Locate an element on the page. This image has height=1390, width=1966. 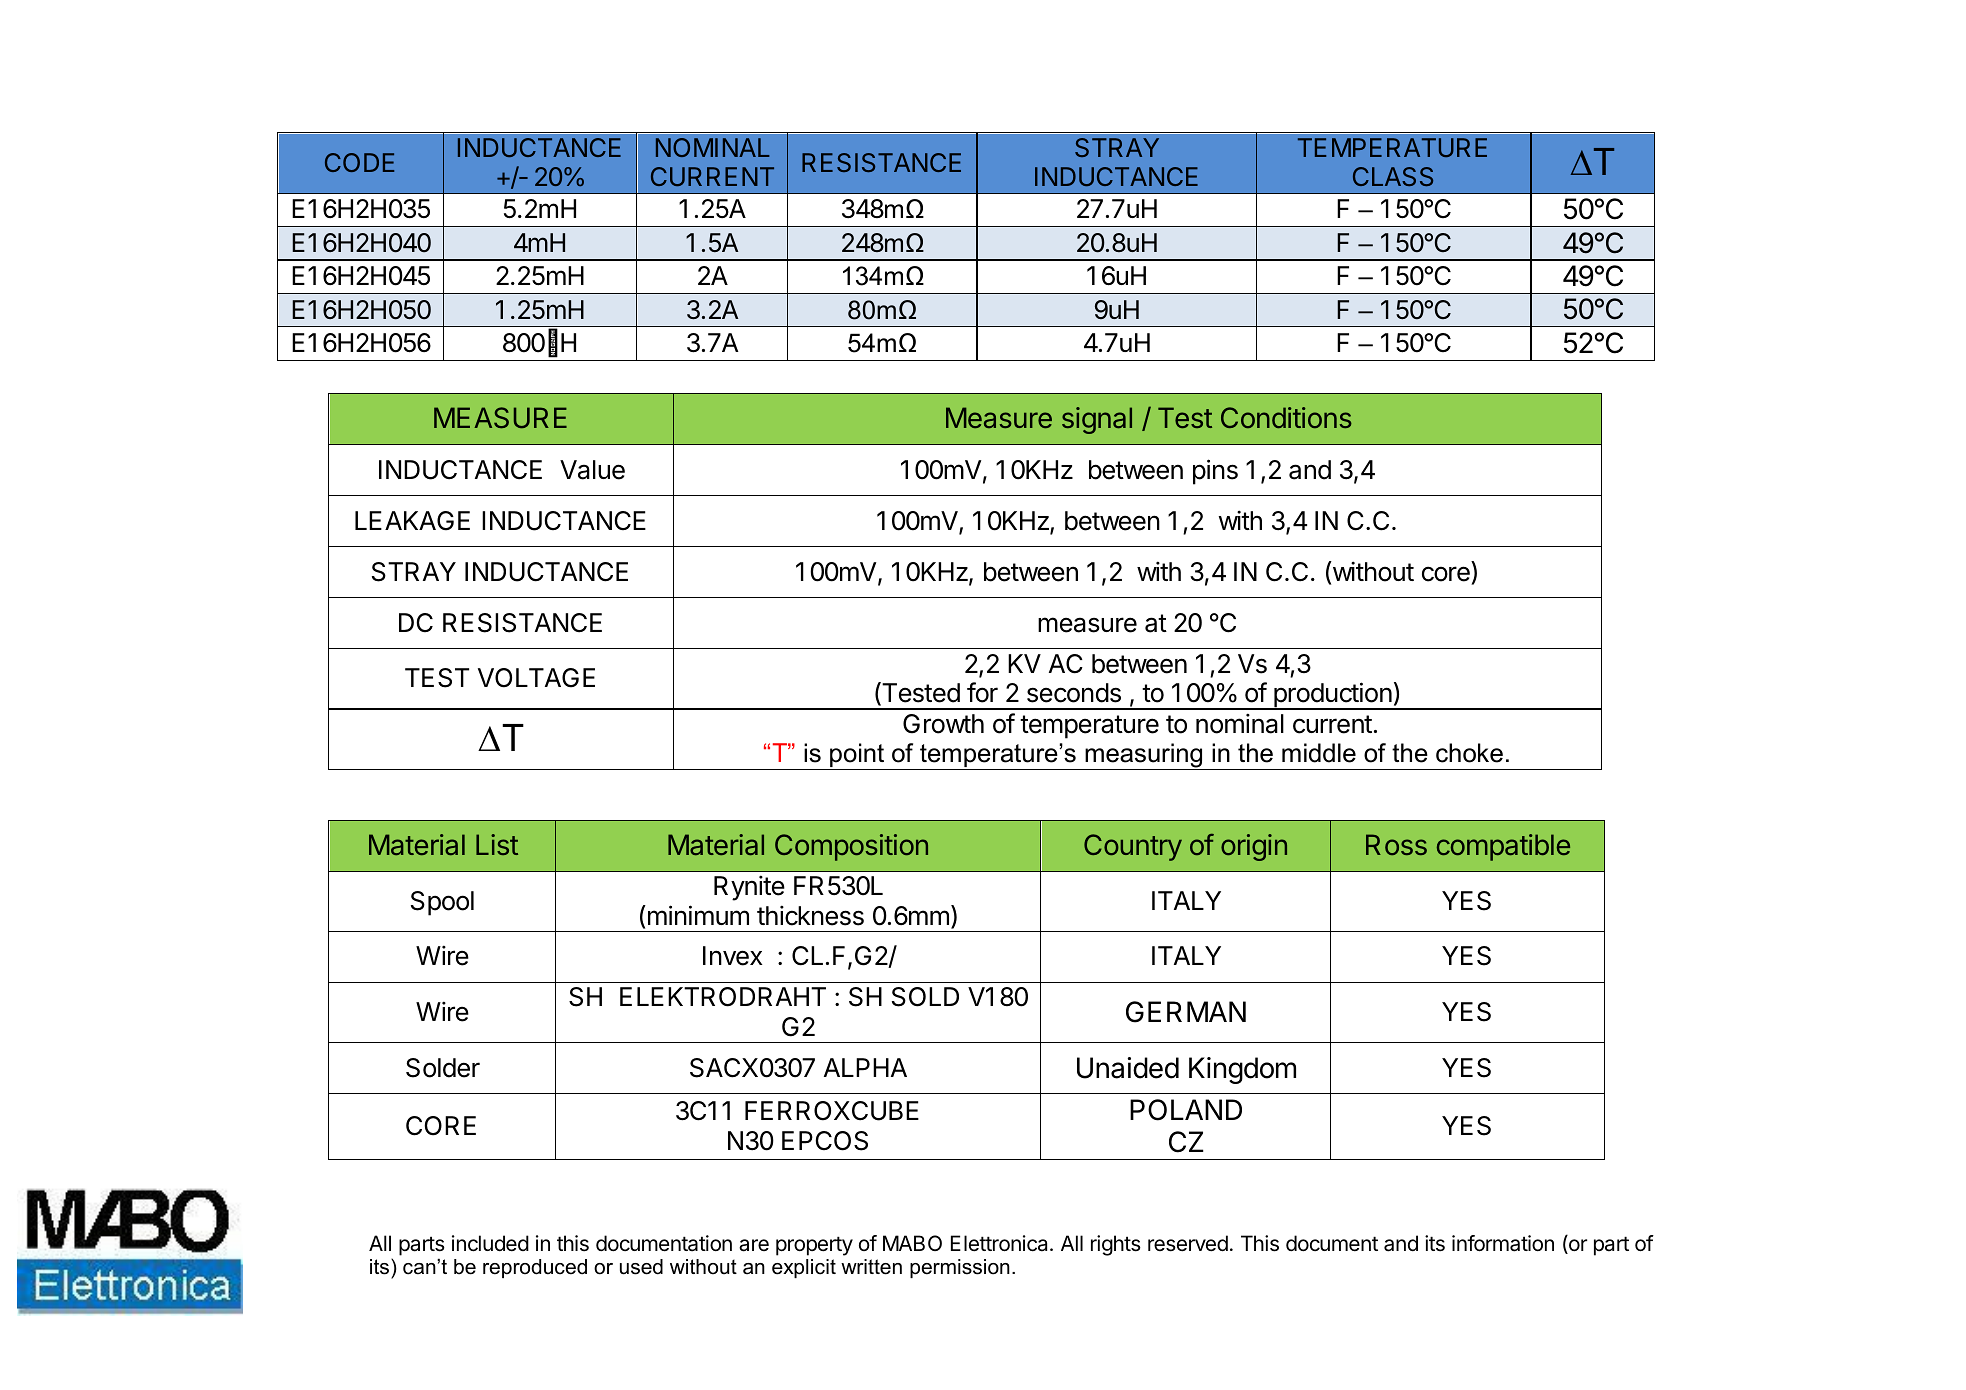
included is located at coordinates (490, 1243).
